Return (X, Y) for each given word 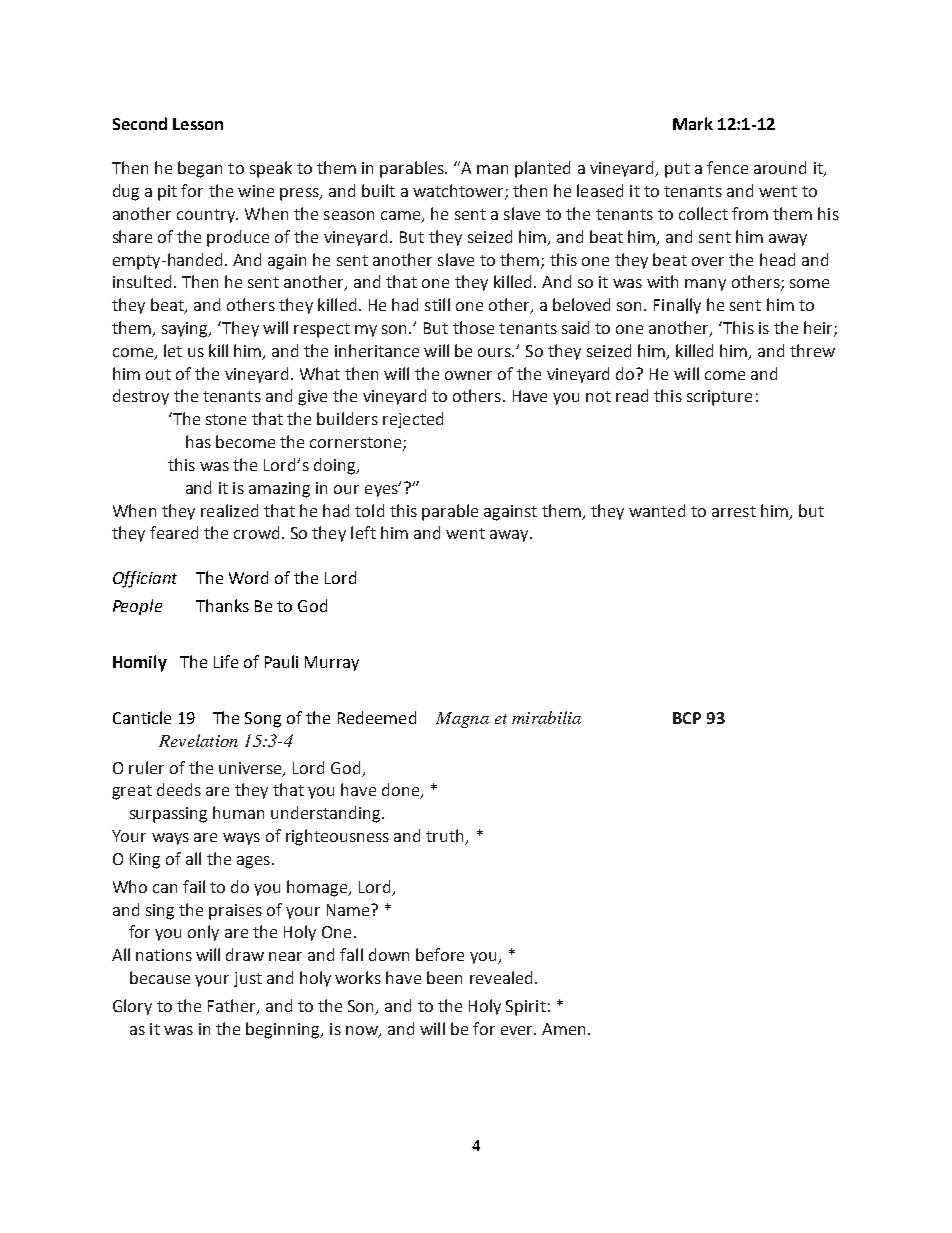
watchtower (459, 192)
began (200, 169)
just (248, 979)
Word (248, 577)
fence (727, 167)
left (363, 532)
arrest (734, 511)
